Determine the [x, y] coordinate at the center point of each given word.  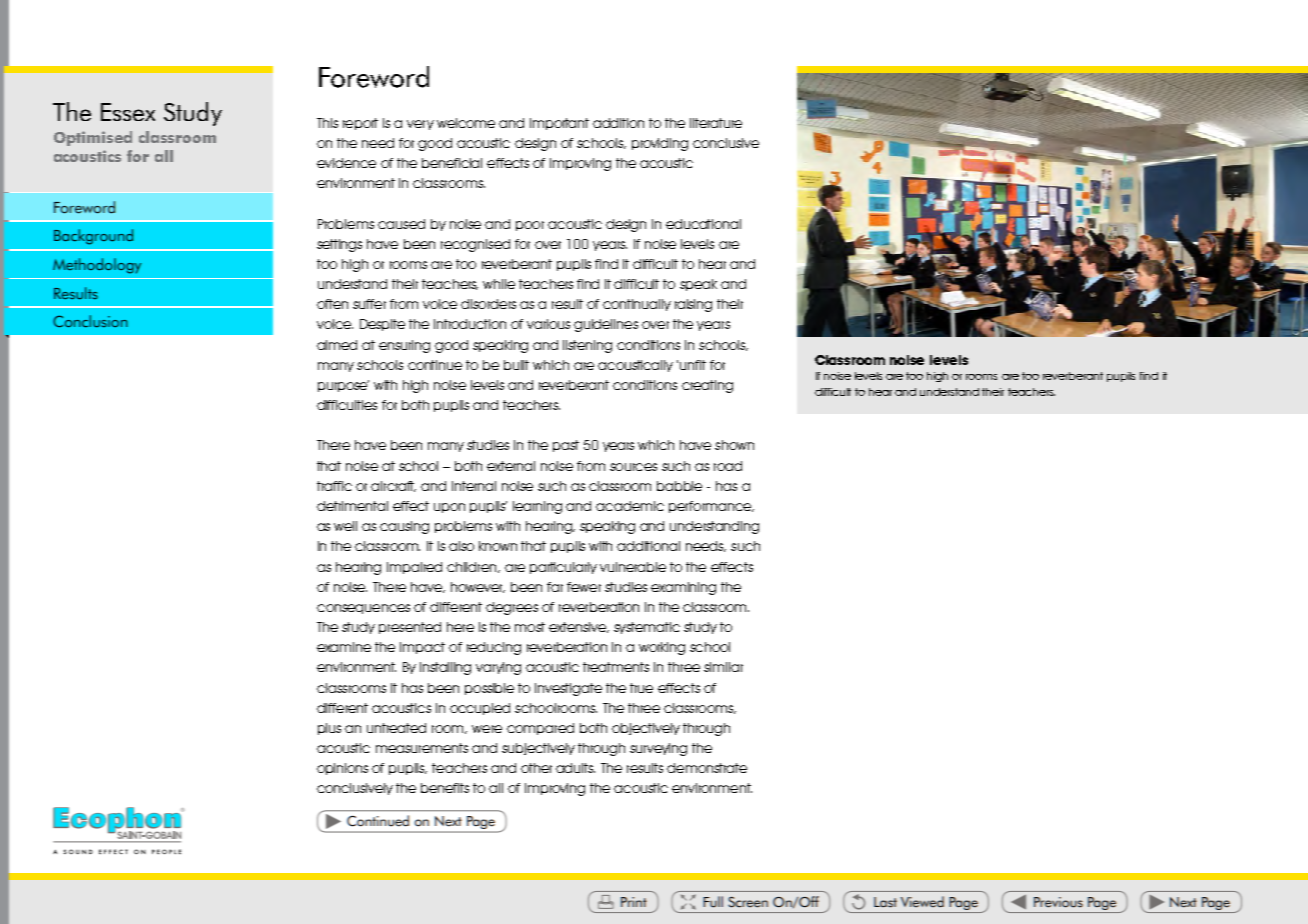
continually [637, 305]
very [420, 125]
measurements [422, 748]
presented [410, 628]
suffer [369, 304]
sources [633, 467]
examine [344, 647]
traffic [334, 486]
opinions [342, 769]
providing [660, 144]
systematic [647, 628]
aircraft [393, 486]
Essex [128, 112]
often [332, 304]
